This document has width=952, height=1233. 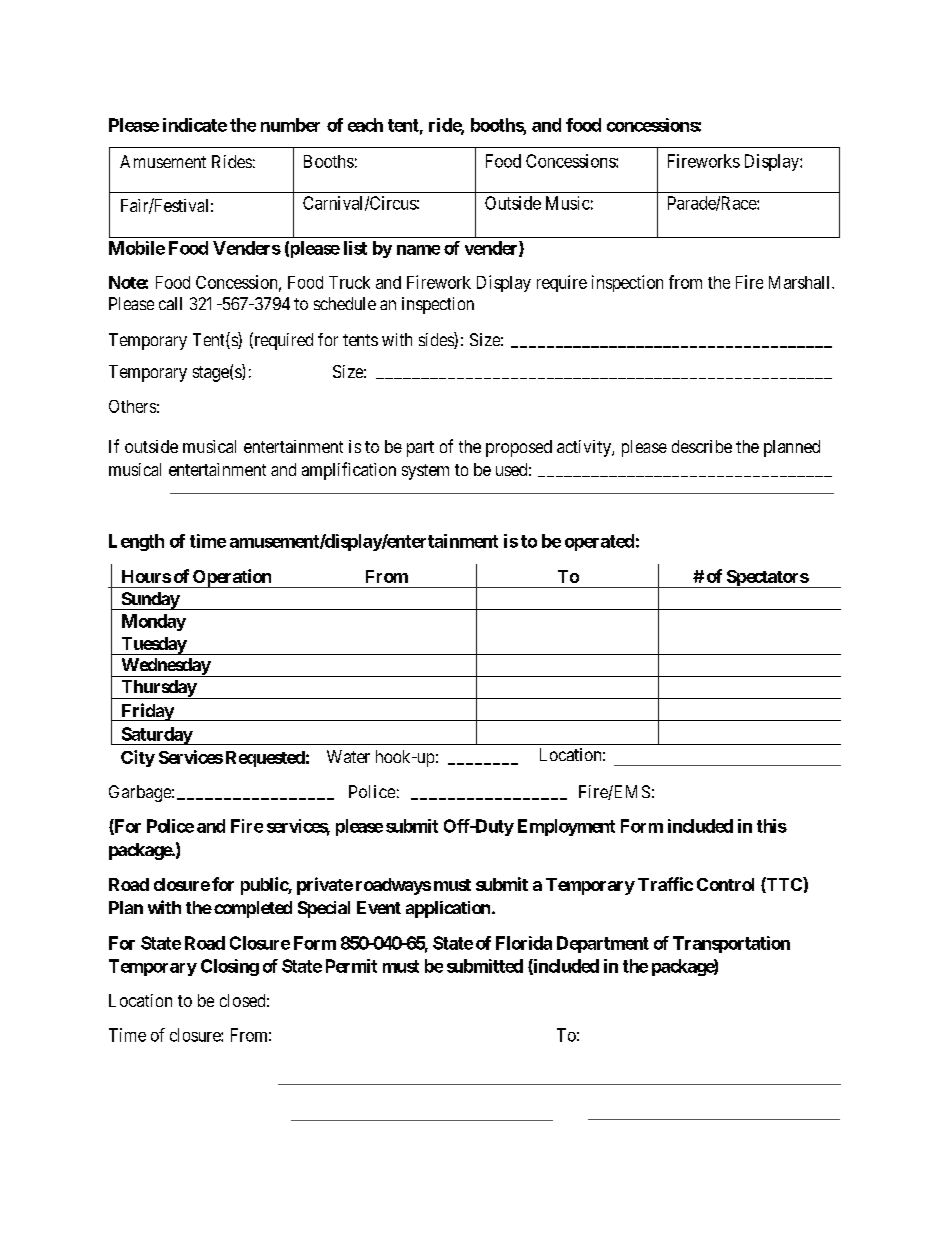 What do you see at coordinates (156, 736) in the document?
I see `Saturday` at bounding box center [156, 736].
